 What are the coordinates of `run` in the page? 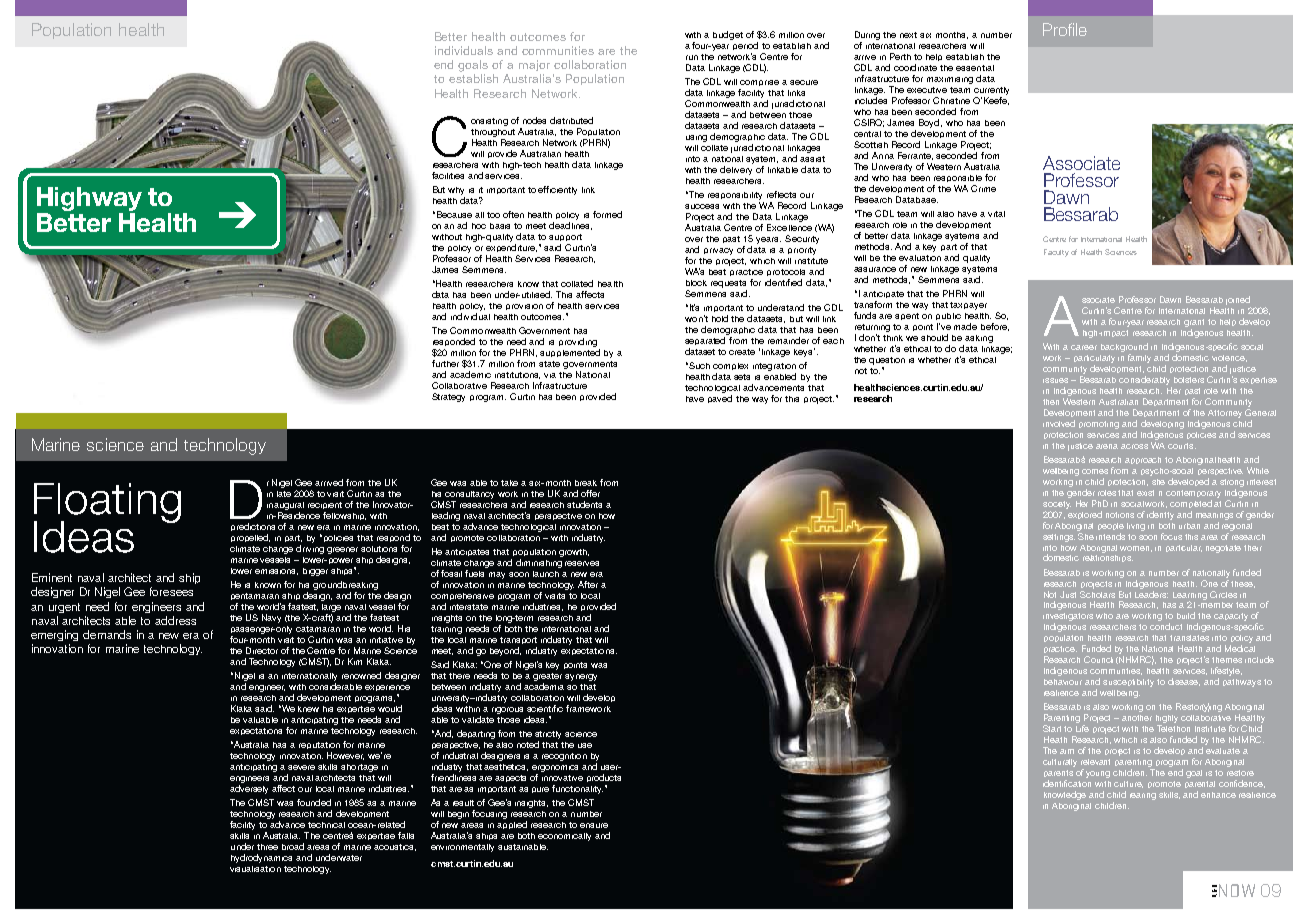 It's located at (692, 57).
